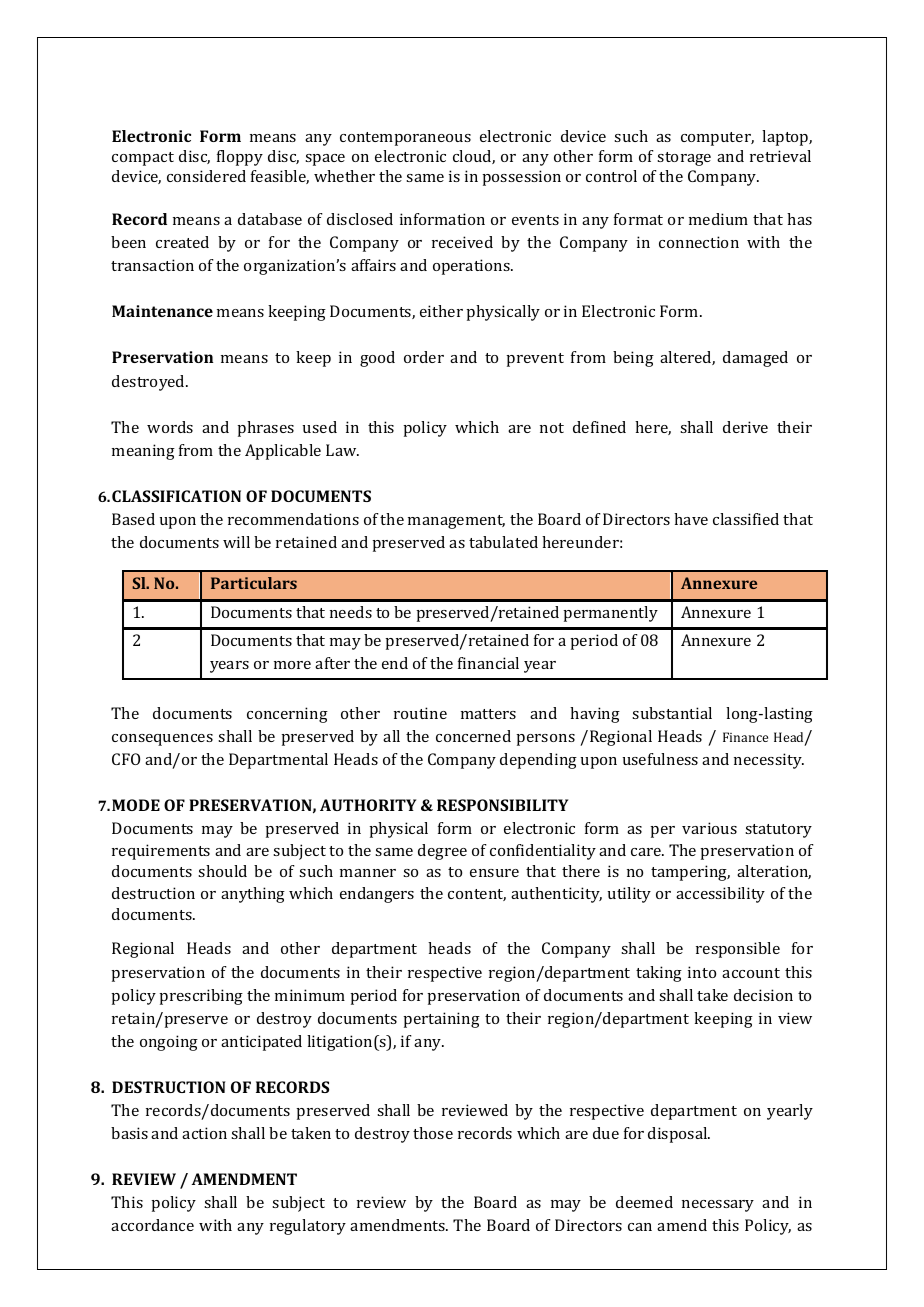 The height and width of the screenshot is (1307, 924). I want to click on necessary, so click(718, 1206).
